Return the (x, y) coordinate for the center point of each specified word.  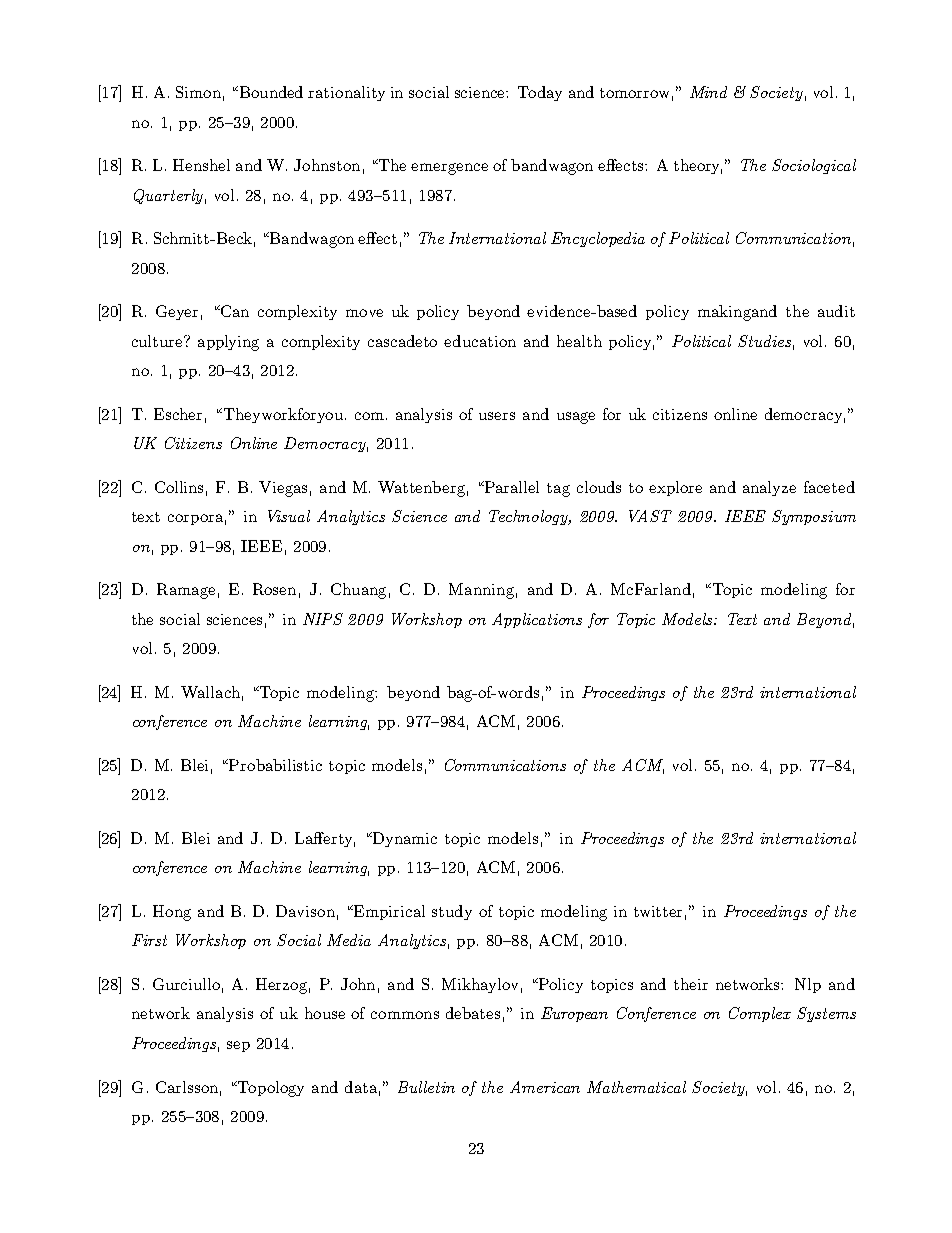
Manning (481, 591)
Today (540, 93)
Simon (198, 92)
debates (473, 1013)
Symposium (814, 517)
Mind (708, 92)
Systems (826, 1014)
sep (238, 1046)
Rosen (274, 589)
